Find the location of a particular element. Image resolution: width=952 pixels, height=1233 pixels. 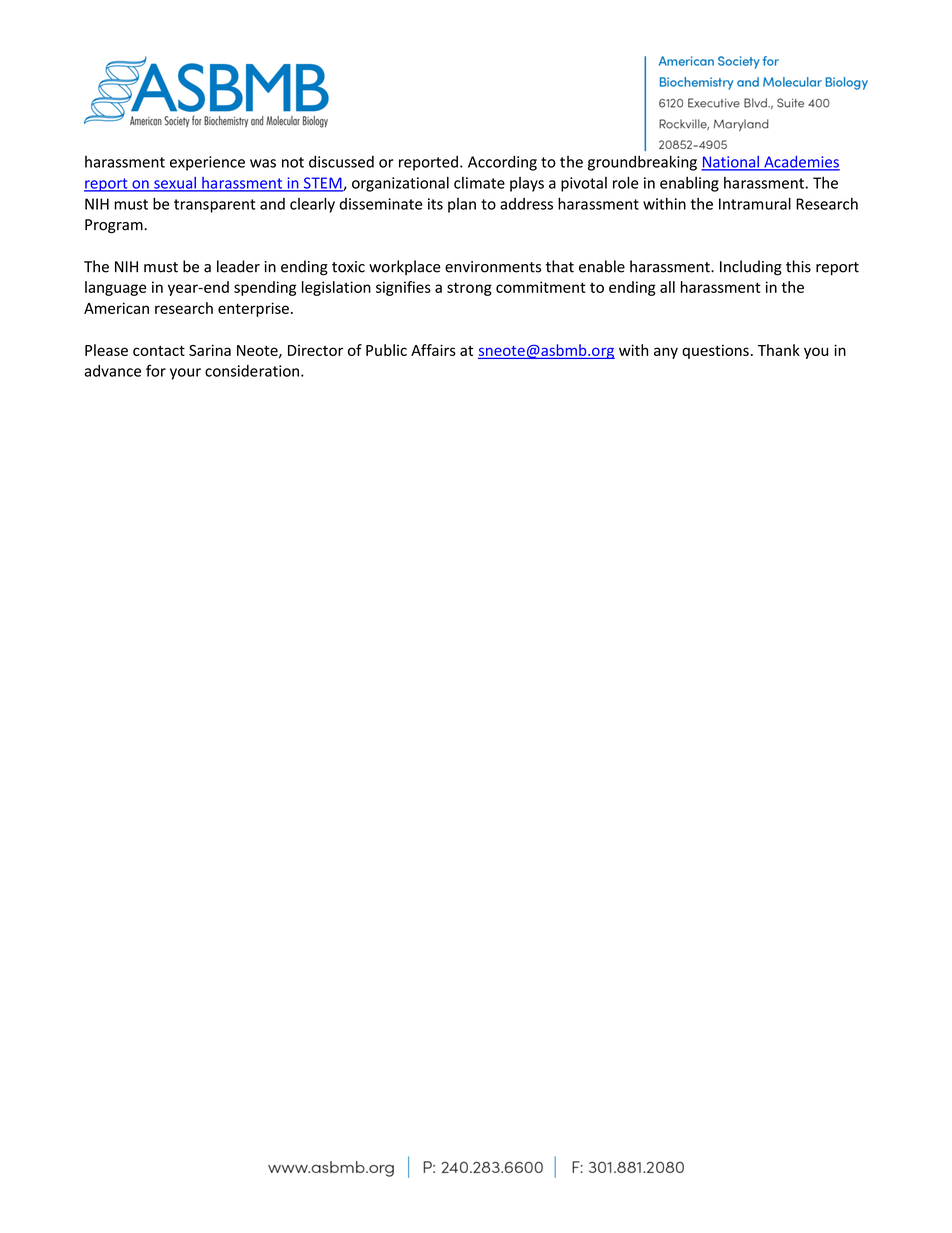

experience is located at coordinates (207, 163).
